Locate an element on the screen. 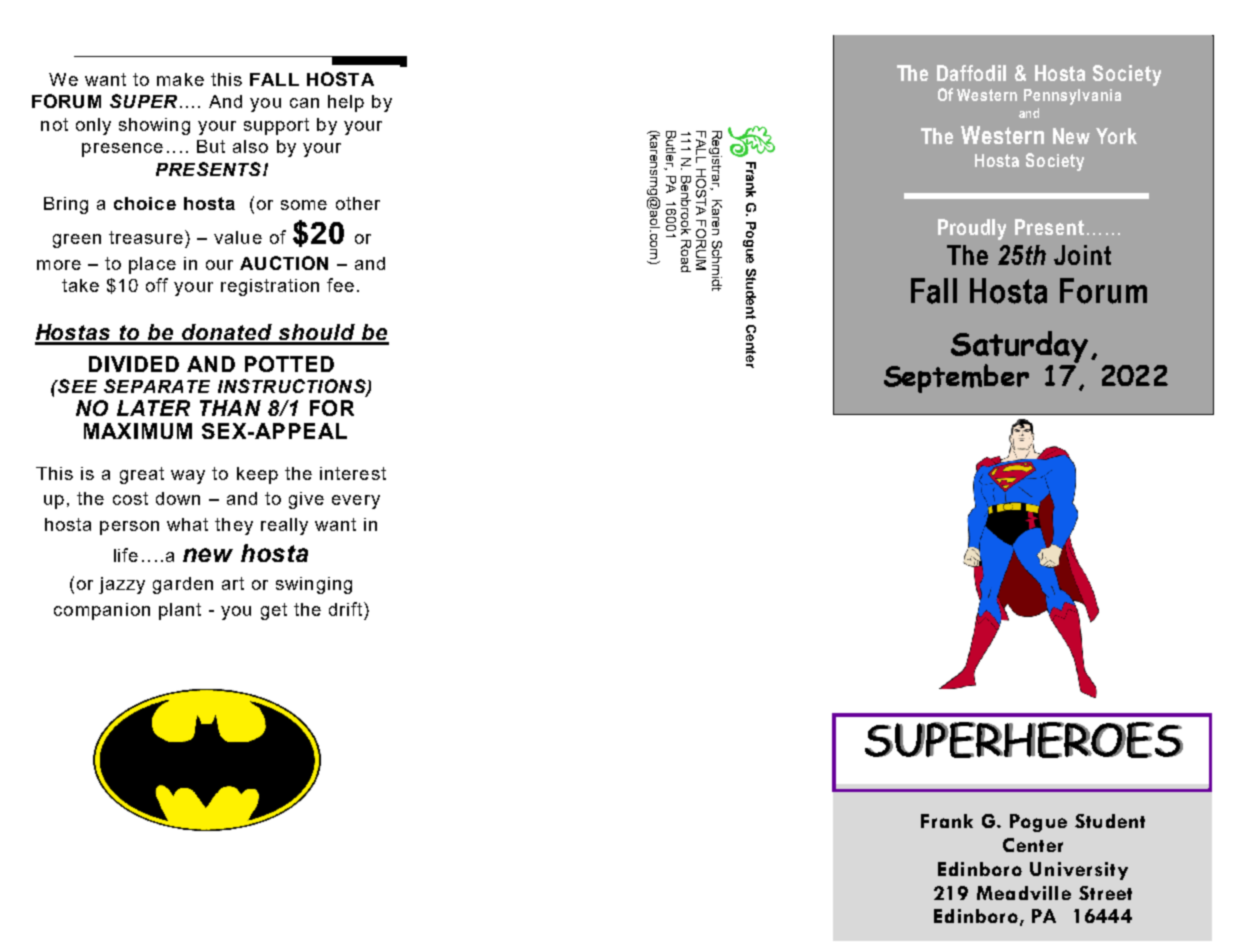 The image size is (1233, 952). companion is located at coordinates (102, 611).
